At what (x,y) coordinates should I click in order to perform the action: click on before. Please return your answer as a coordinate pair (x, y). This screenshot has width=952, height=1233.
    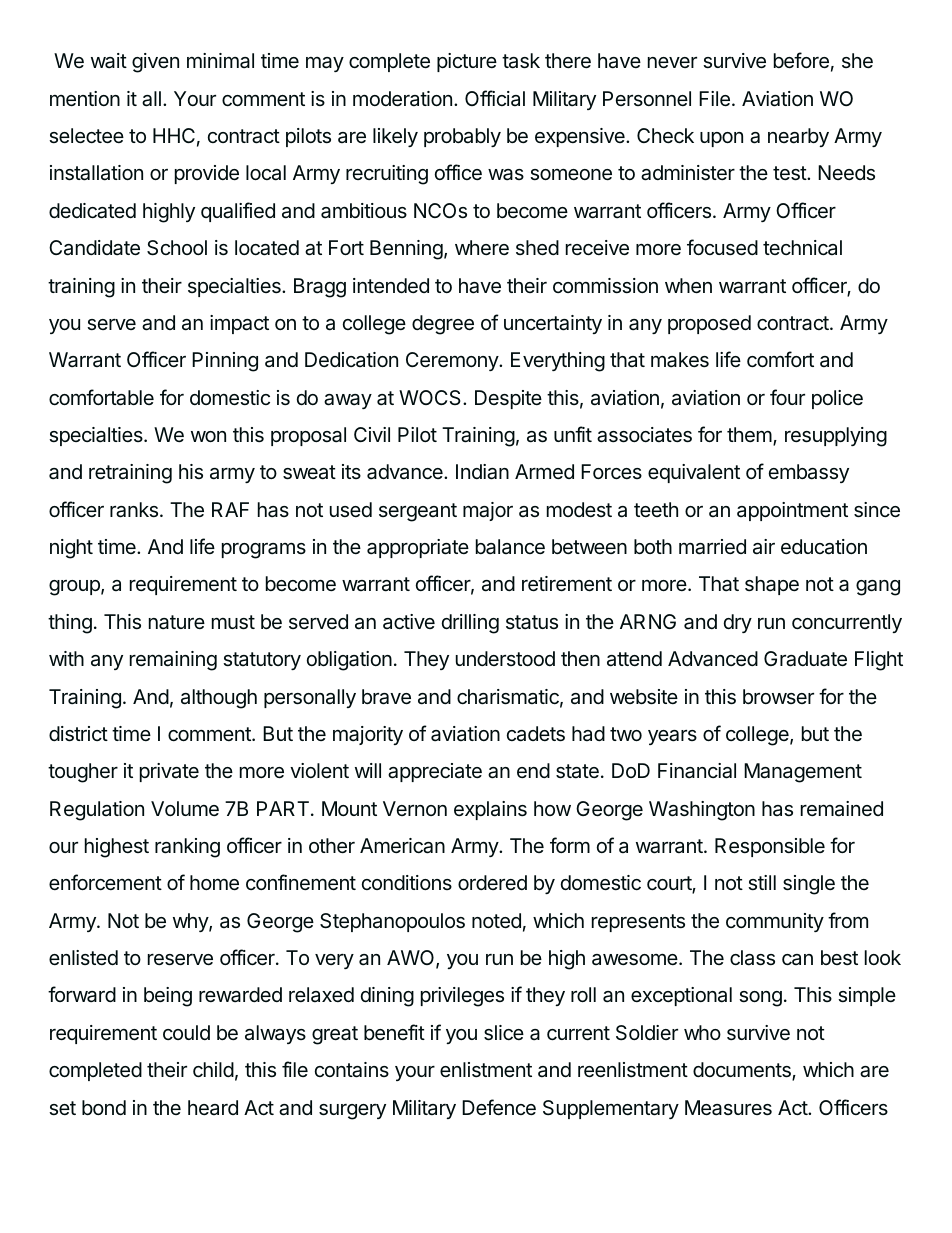
    Looking at the image, I should click on (801, 60).
